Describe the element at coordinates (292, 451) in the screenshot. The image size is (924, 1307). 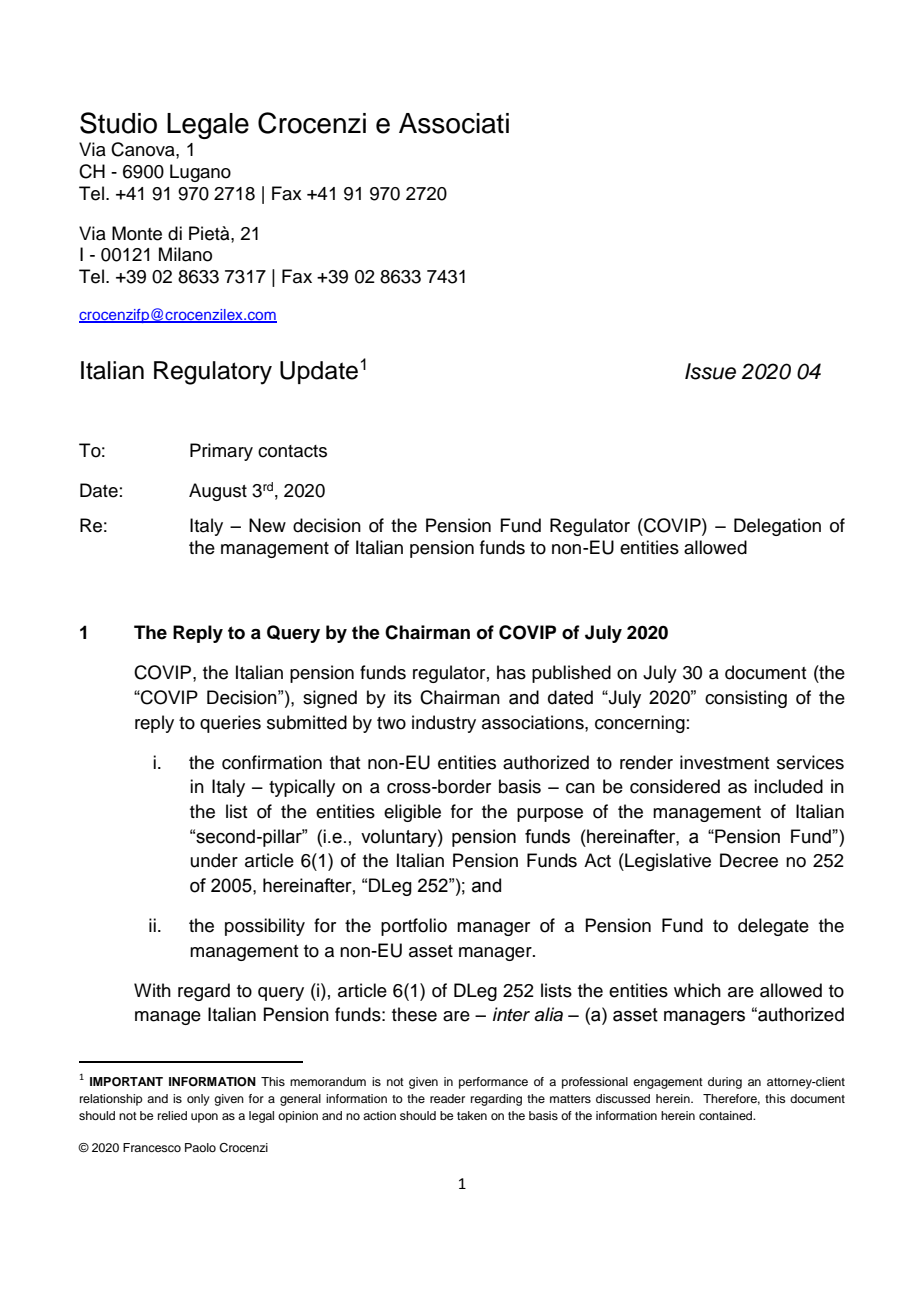
I see `contacts` at that location.
